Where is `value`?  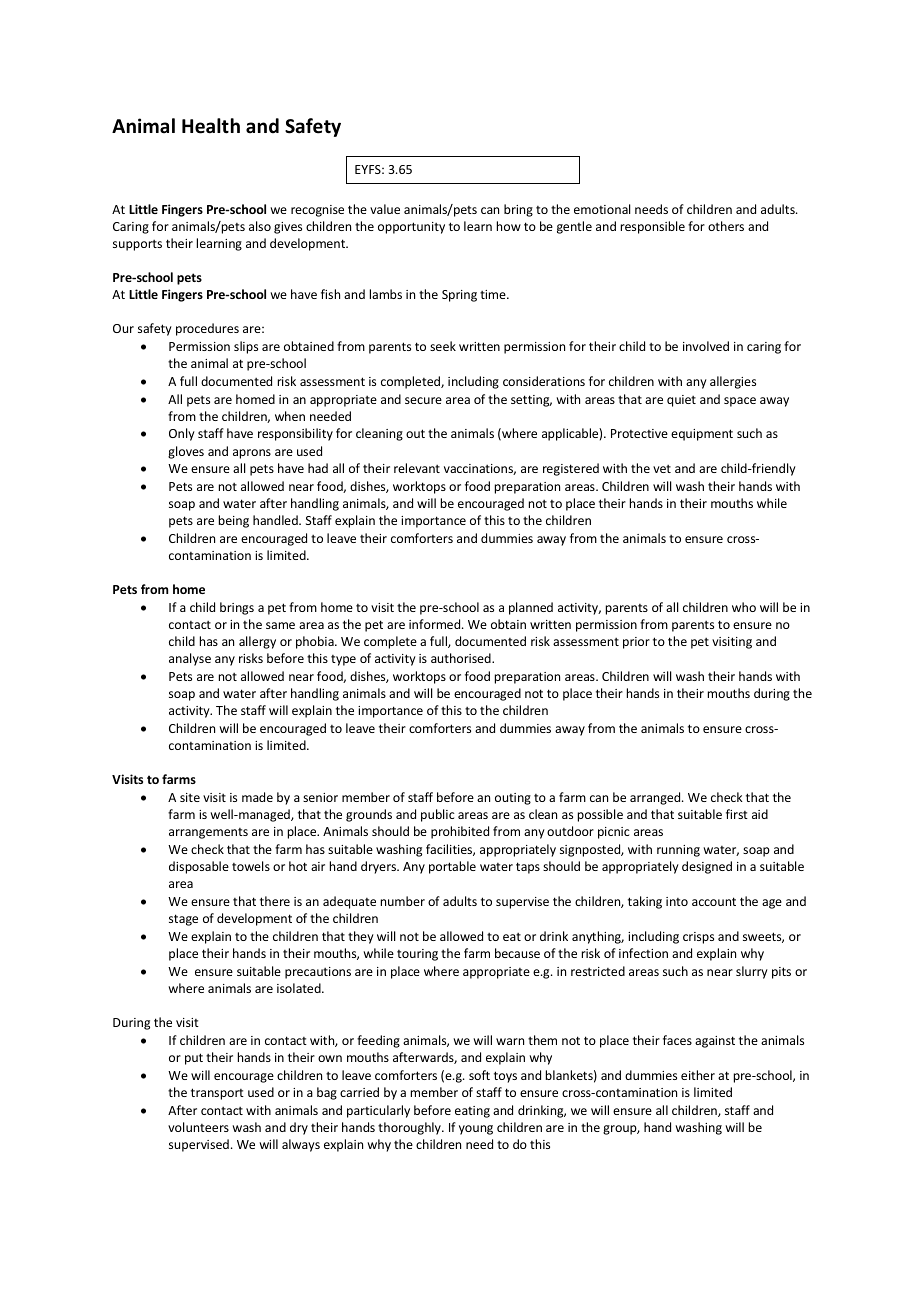
value is located at coordinates (385, 209).
